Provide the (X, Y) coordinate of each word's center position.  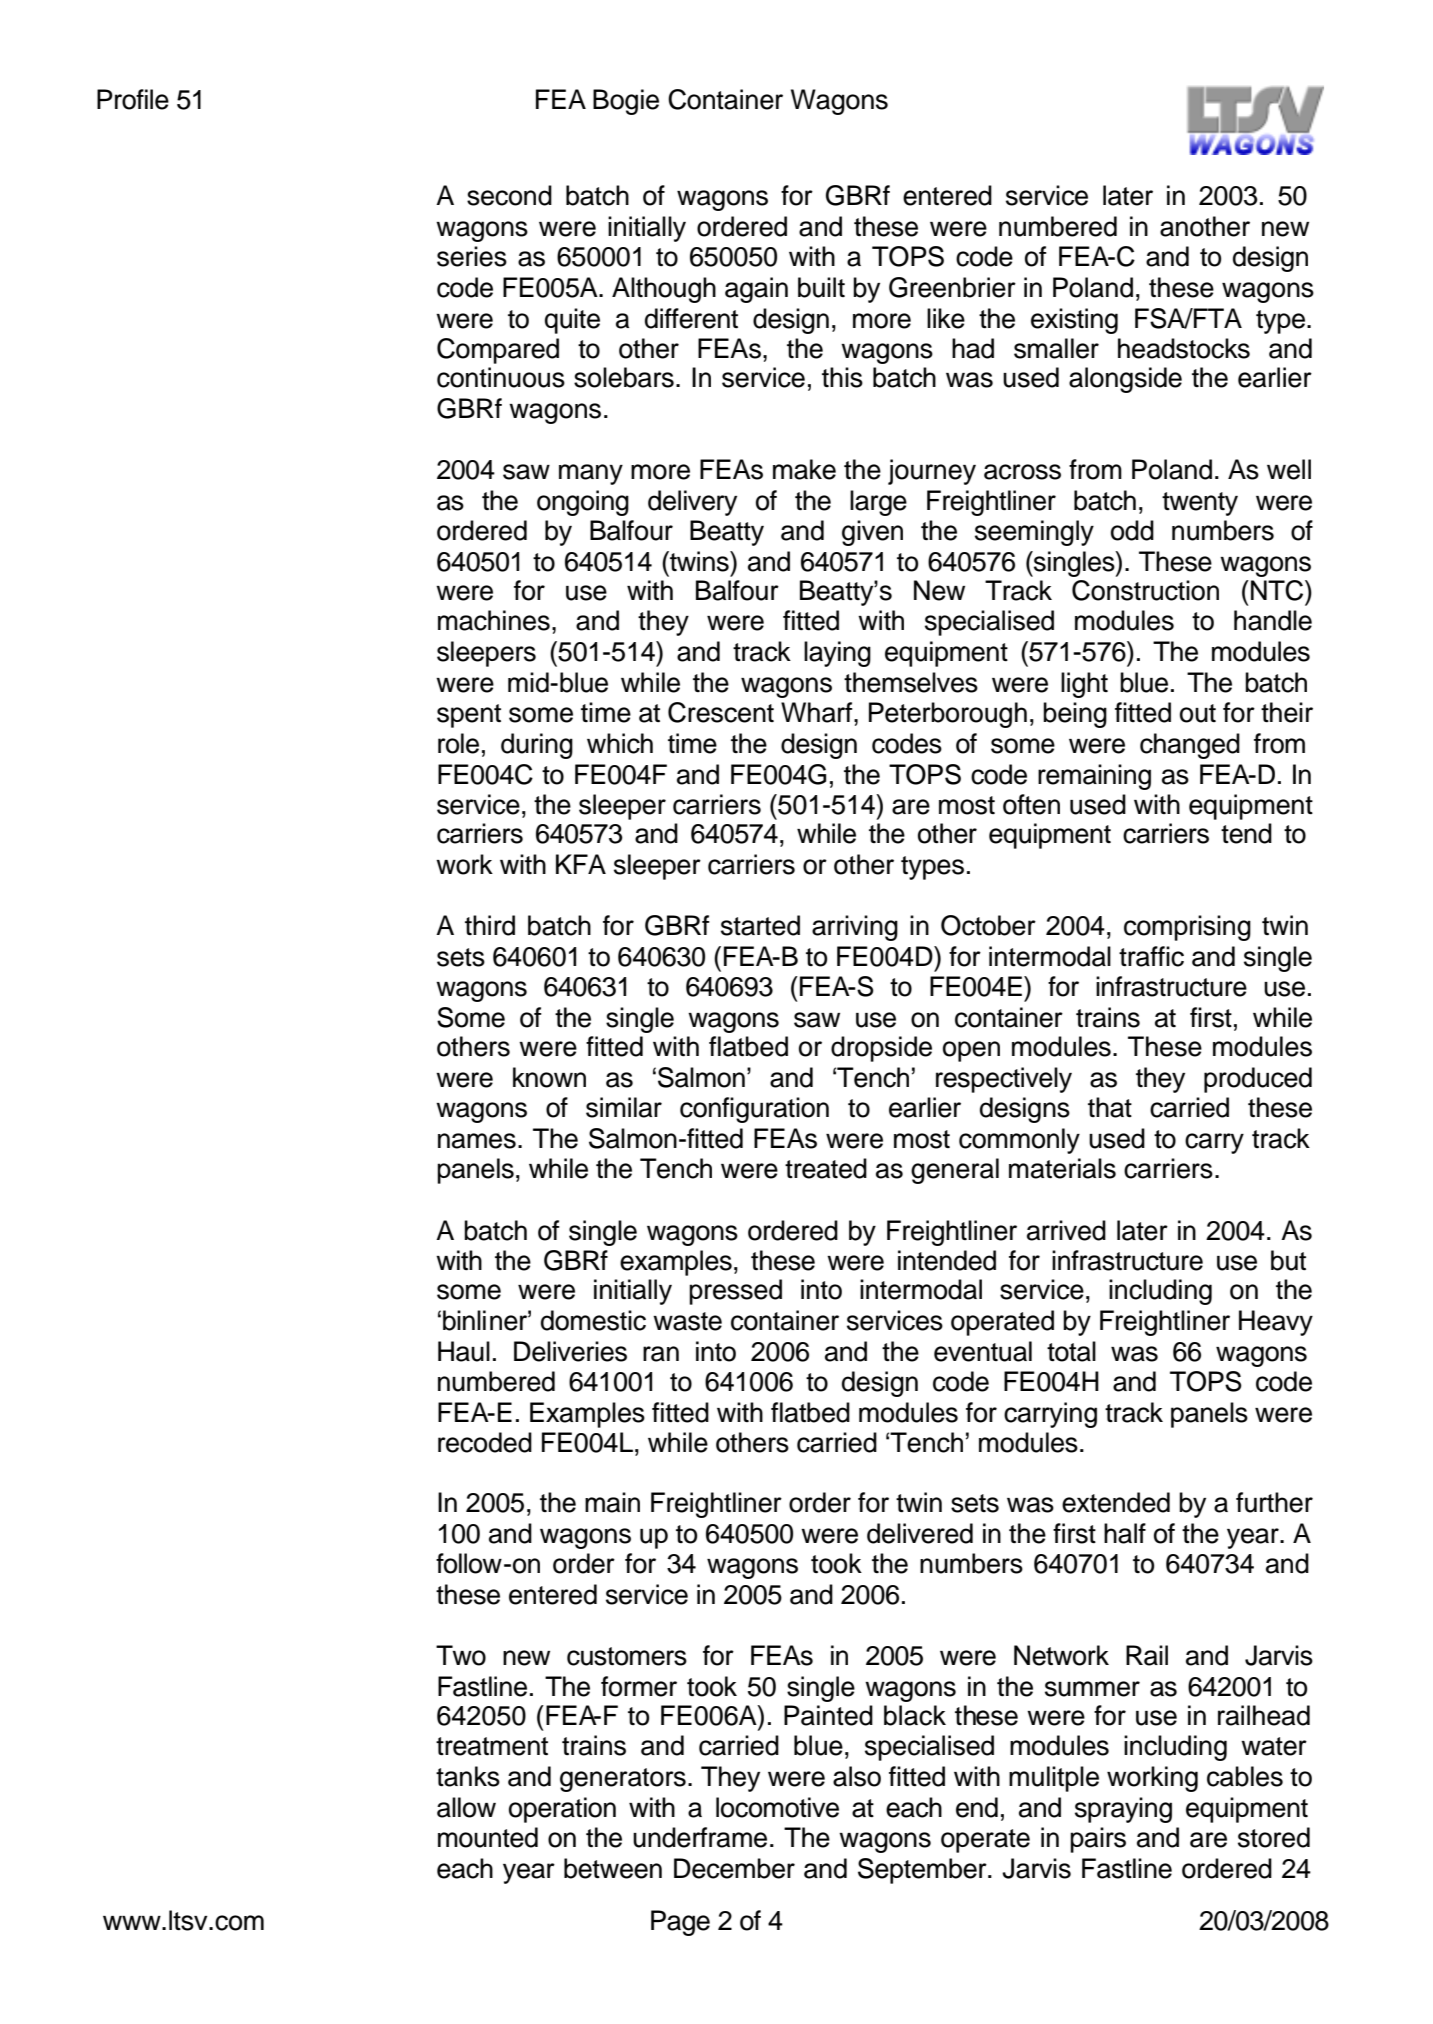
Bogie (626, 102)
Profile (133, 99)
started (760, 925)
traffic (1151, 956)
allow (466, 1807)
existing (1074, 321)
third (490, 925)
